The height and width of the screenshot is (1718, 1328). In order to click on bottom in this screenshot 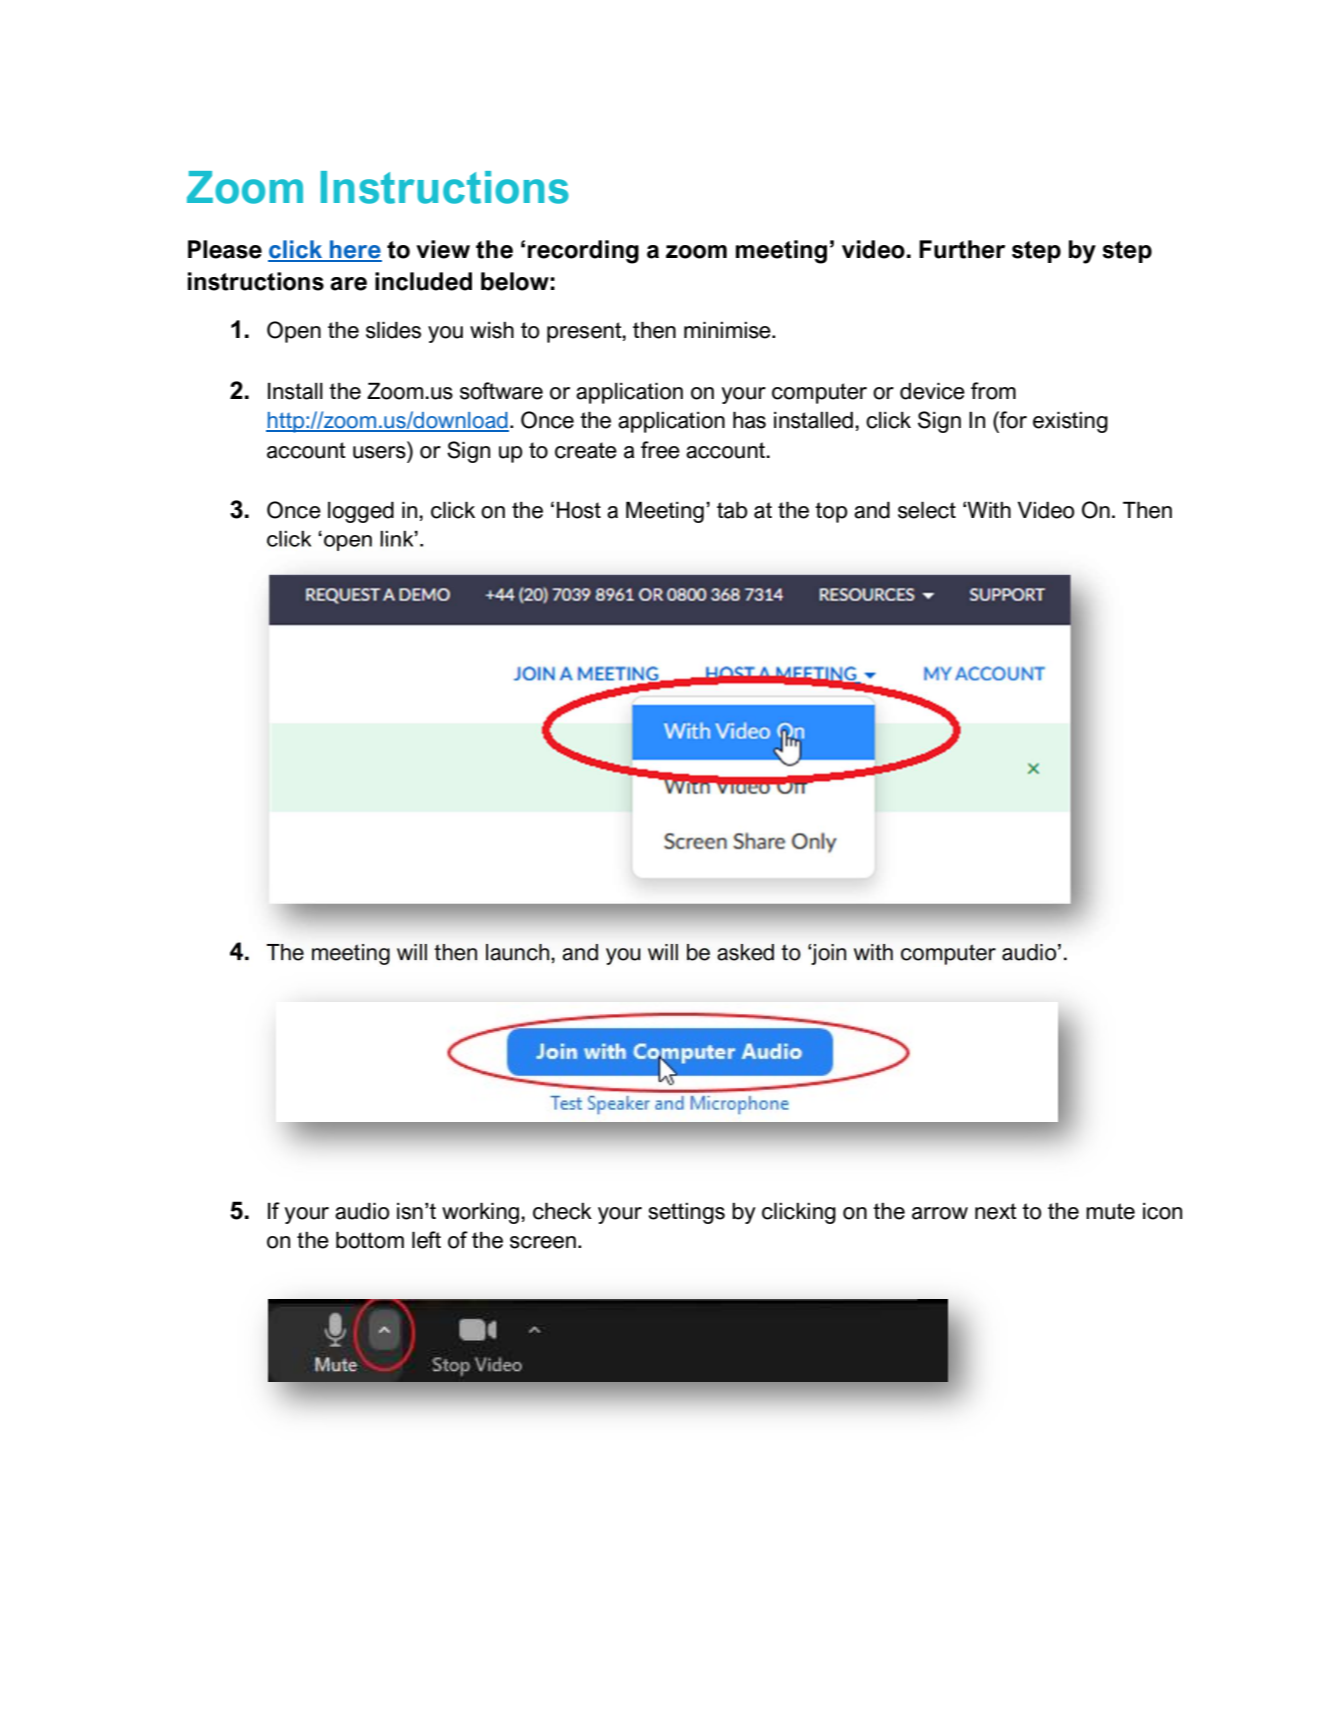, I will do `click(370, 1240)`.
